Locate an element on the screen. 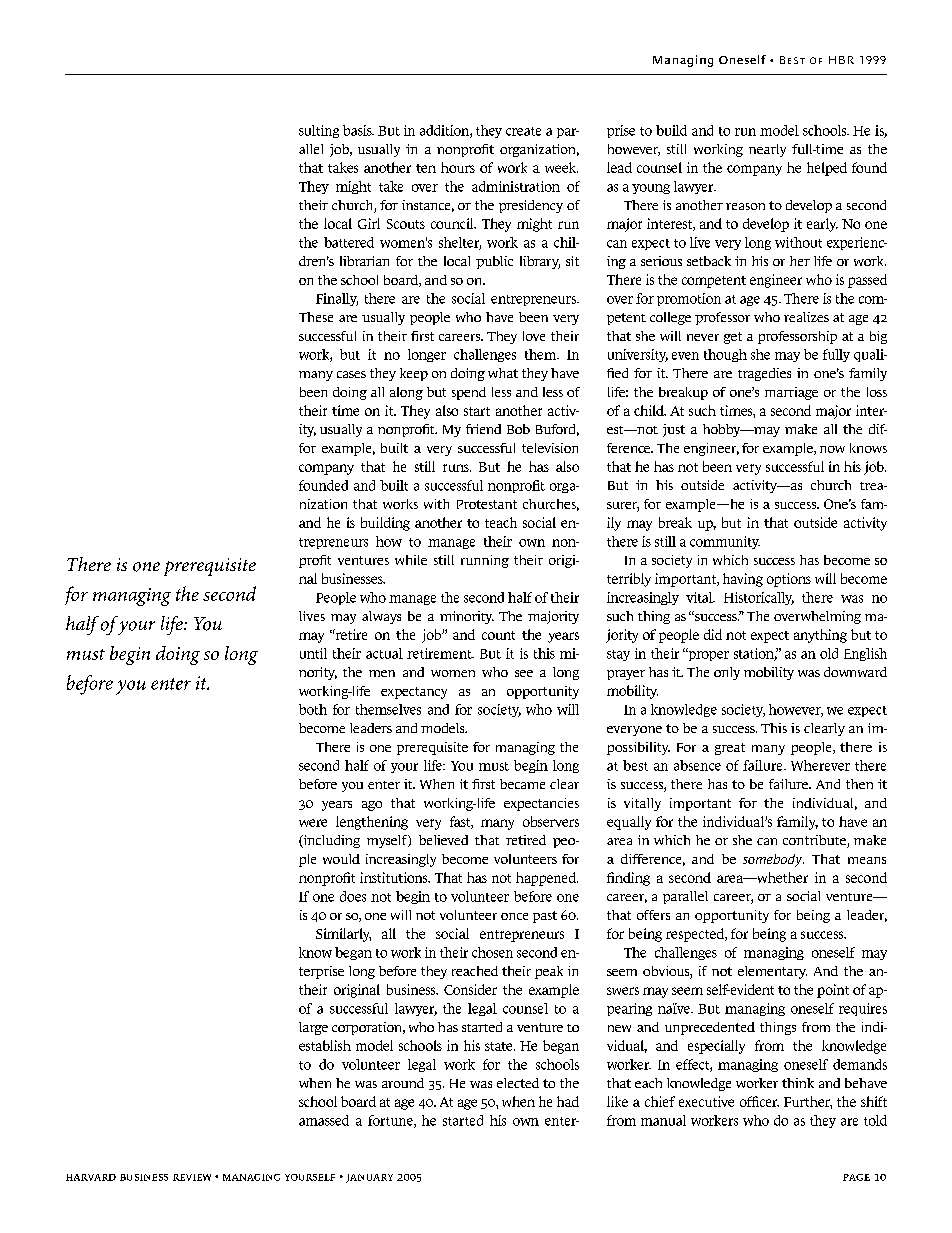 The width and height of the screenshot is (952, 1233). public is located at coordinates (494, 262).
